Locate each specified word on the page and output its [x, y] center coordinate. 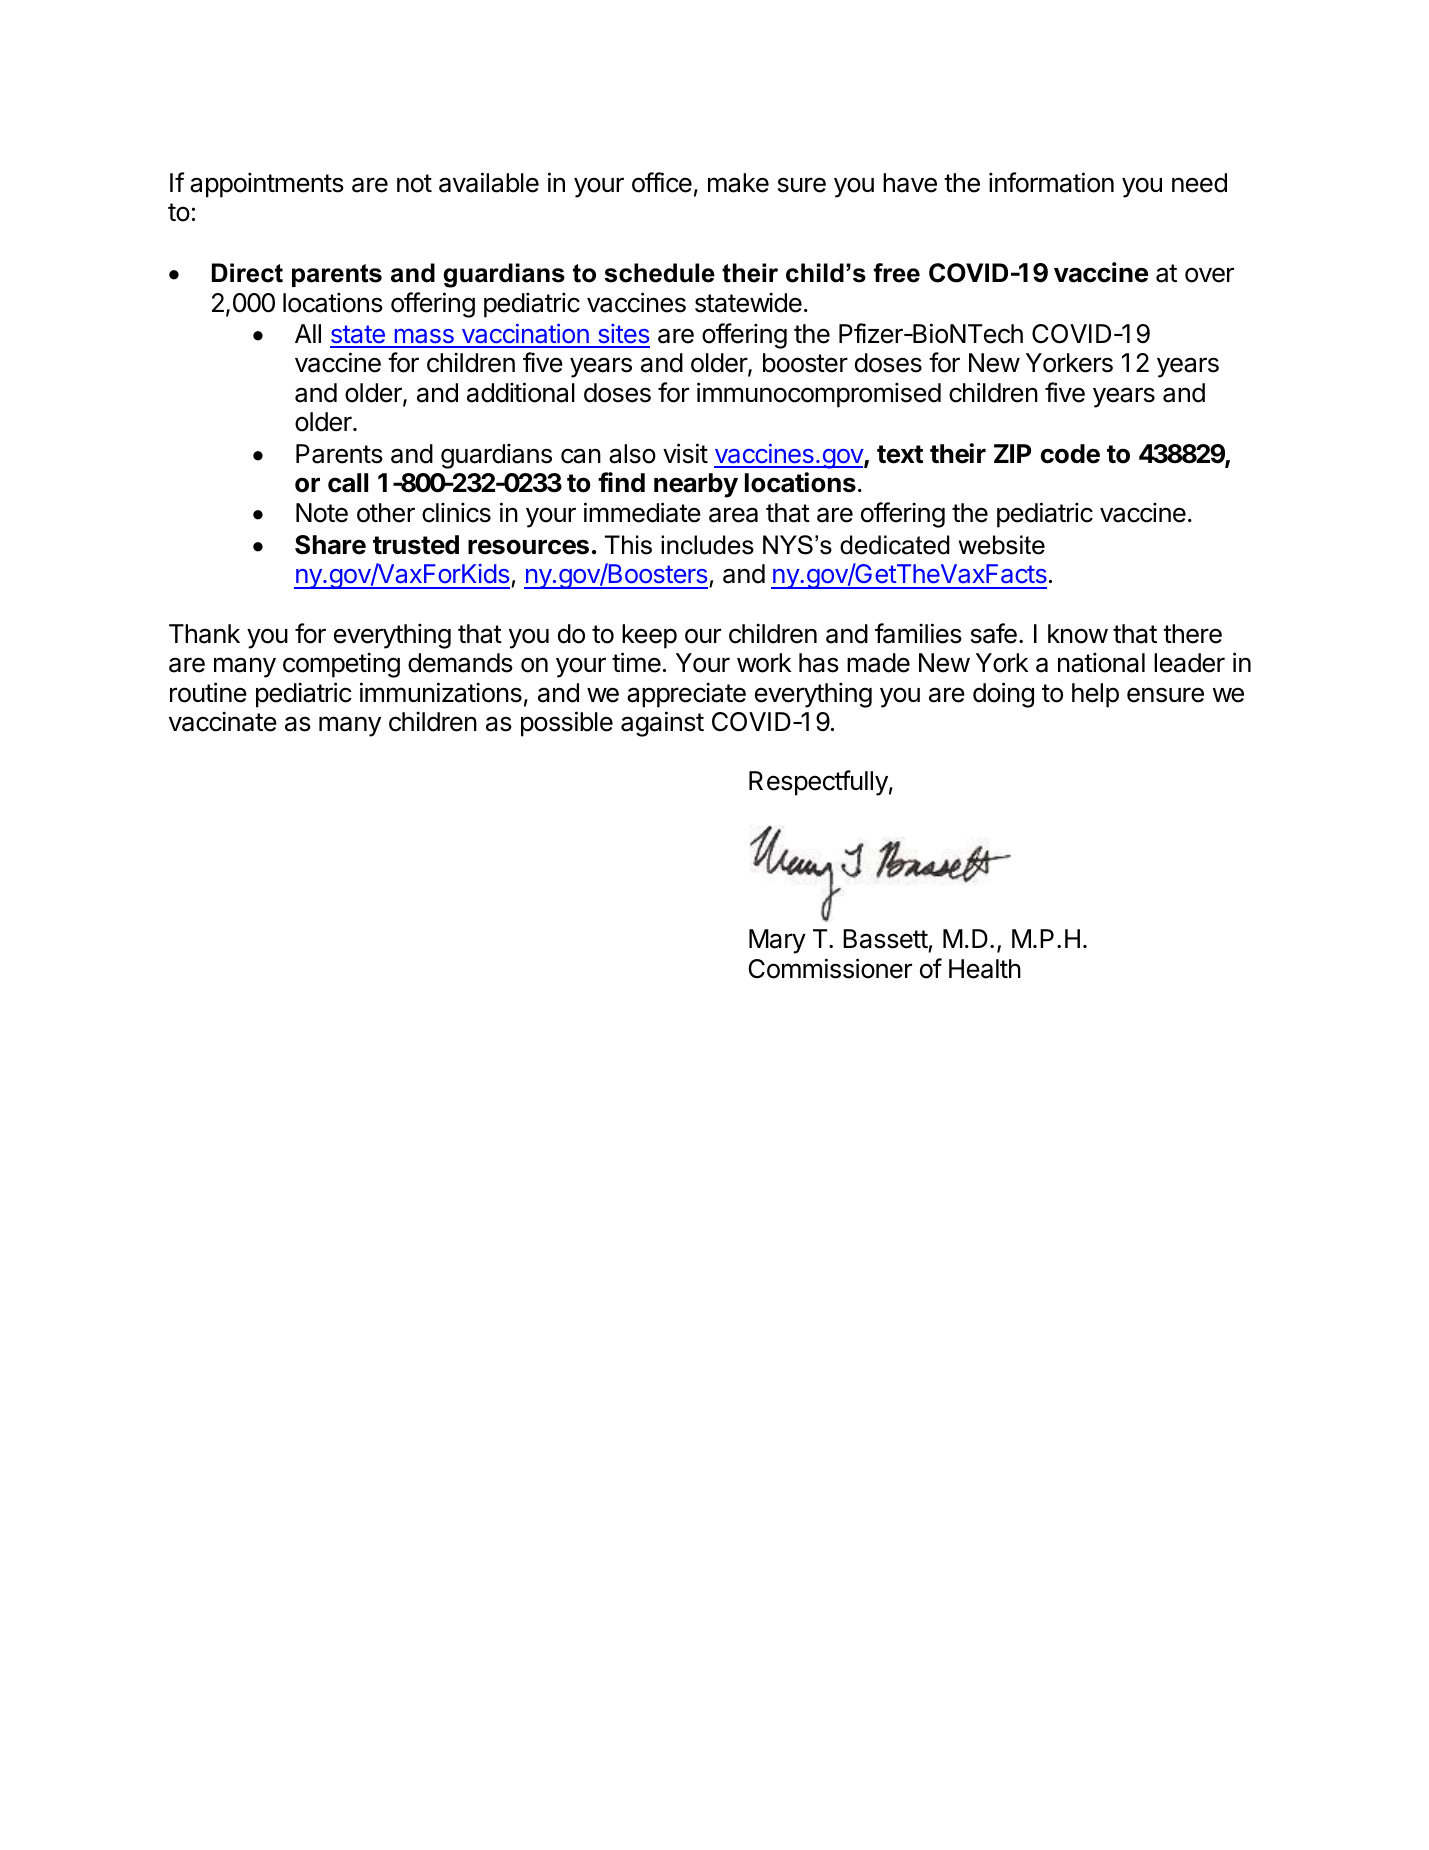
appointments [267, 185]
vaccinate [223, 721]
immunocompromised [819, 395]
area [733, 515]
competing [341, 665]
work [764, 663]
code [1070, 454]
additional [521, 392]
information [1051, 182]
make [738, 183]
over [1209, 275]
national [1101, 662]
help [1095, 695]
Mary [777, 941]
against [662, 724]
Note [322, 513]
